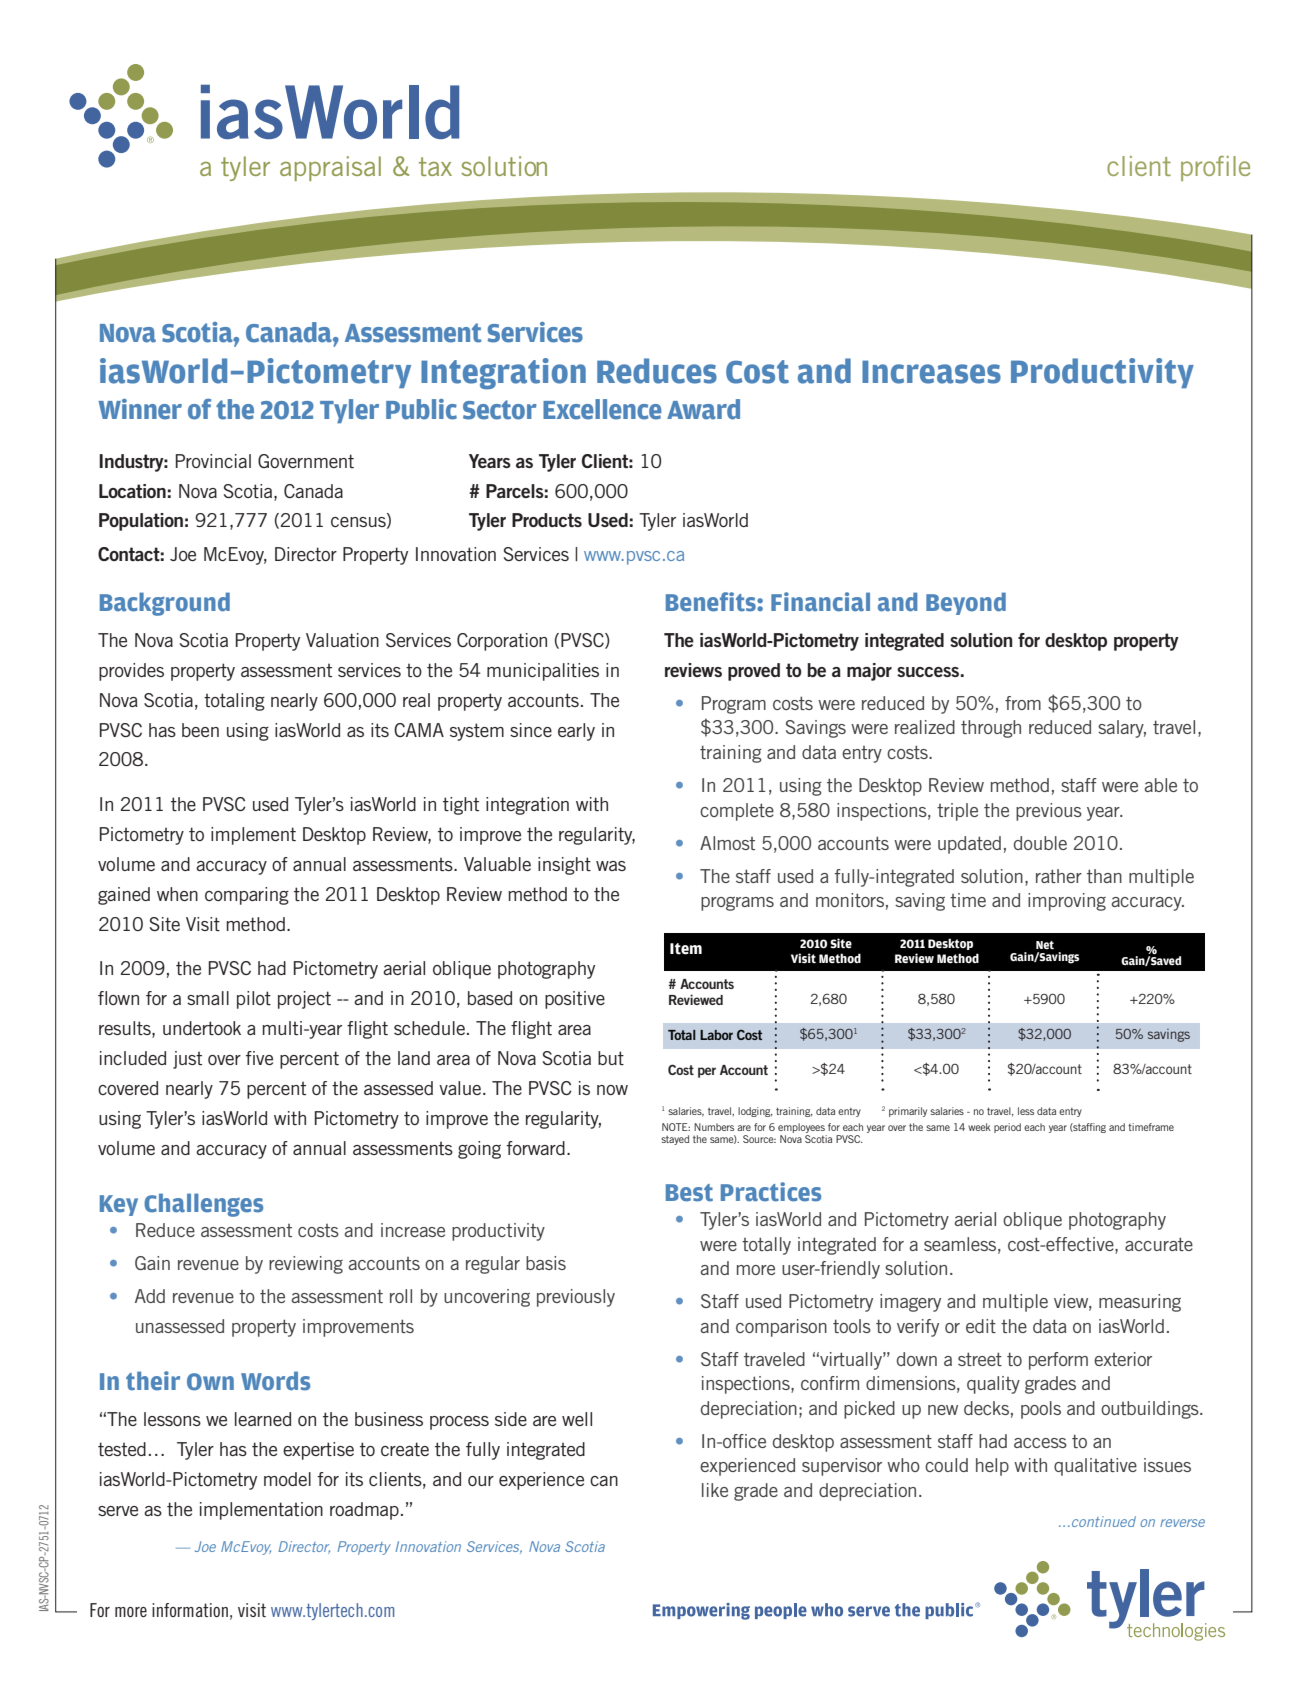  Describe the element at coordinates (547, 520) in the screenshot. I see `Products` at that location.
